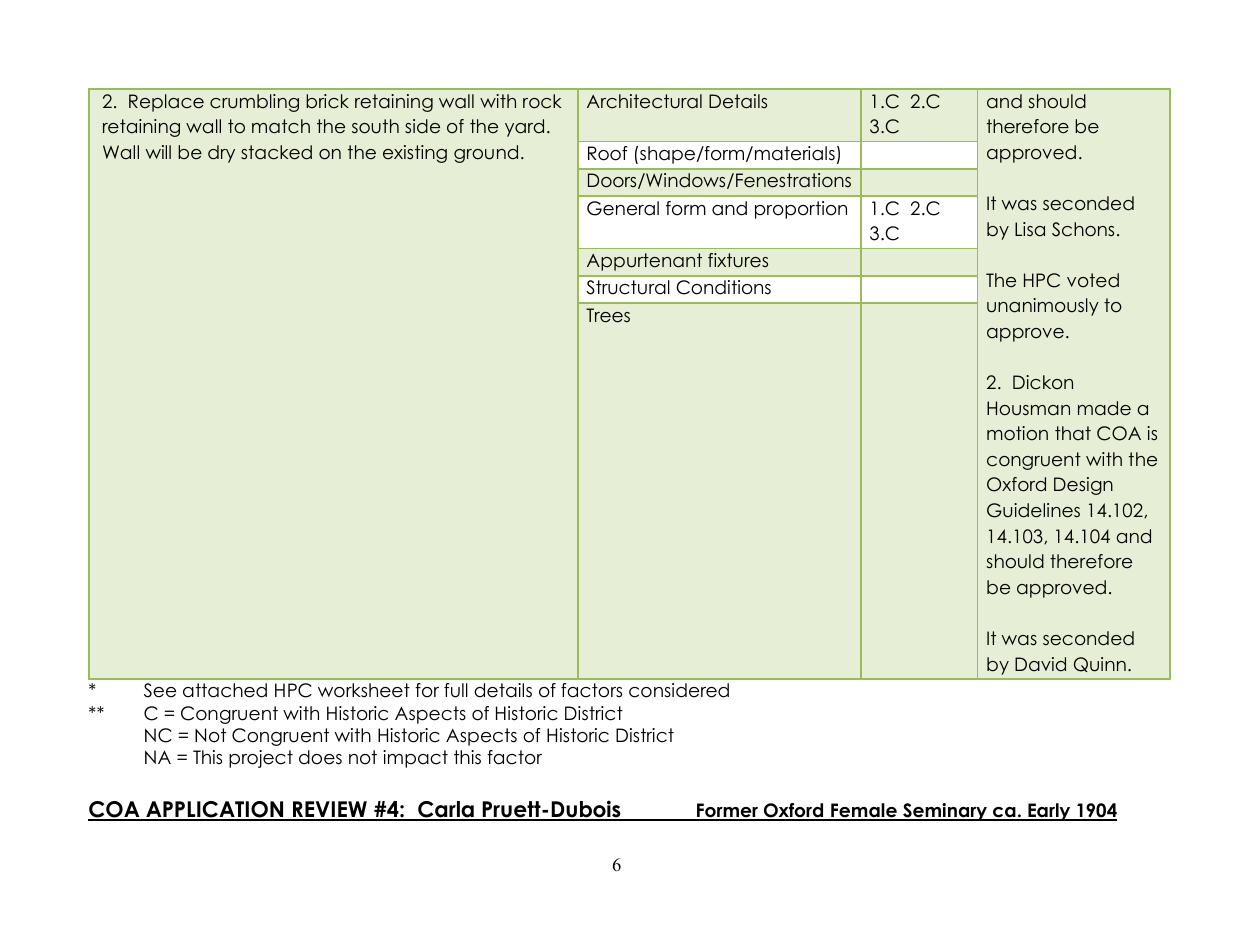 The height and width of the image is (952, 1233). Describe the element at coordinates (281, 126) in the image. I see `match` at that location.
